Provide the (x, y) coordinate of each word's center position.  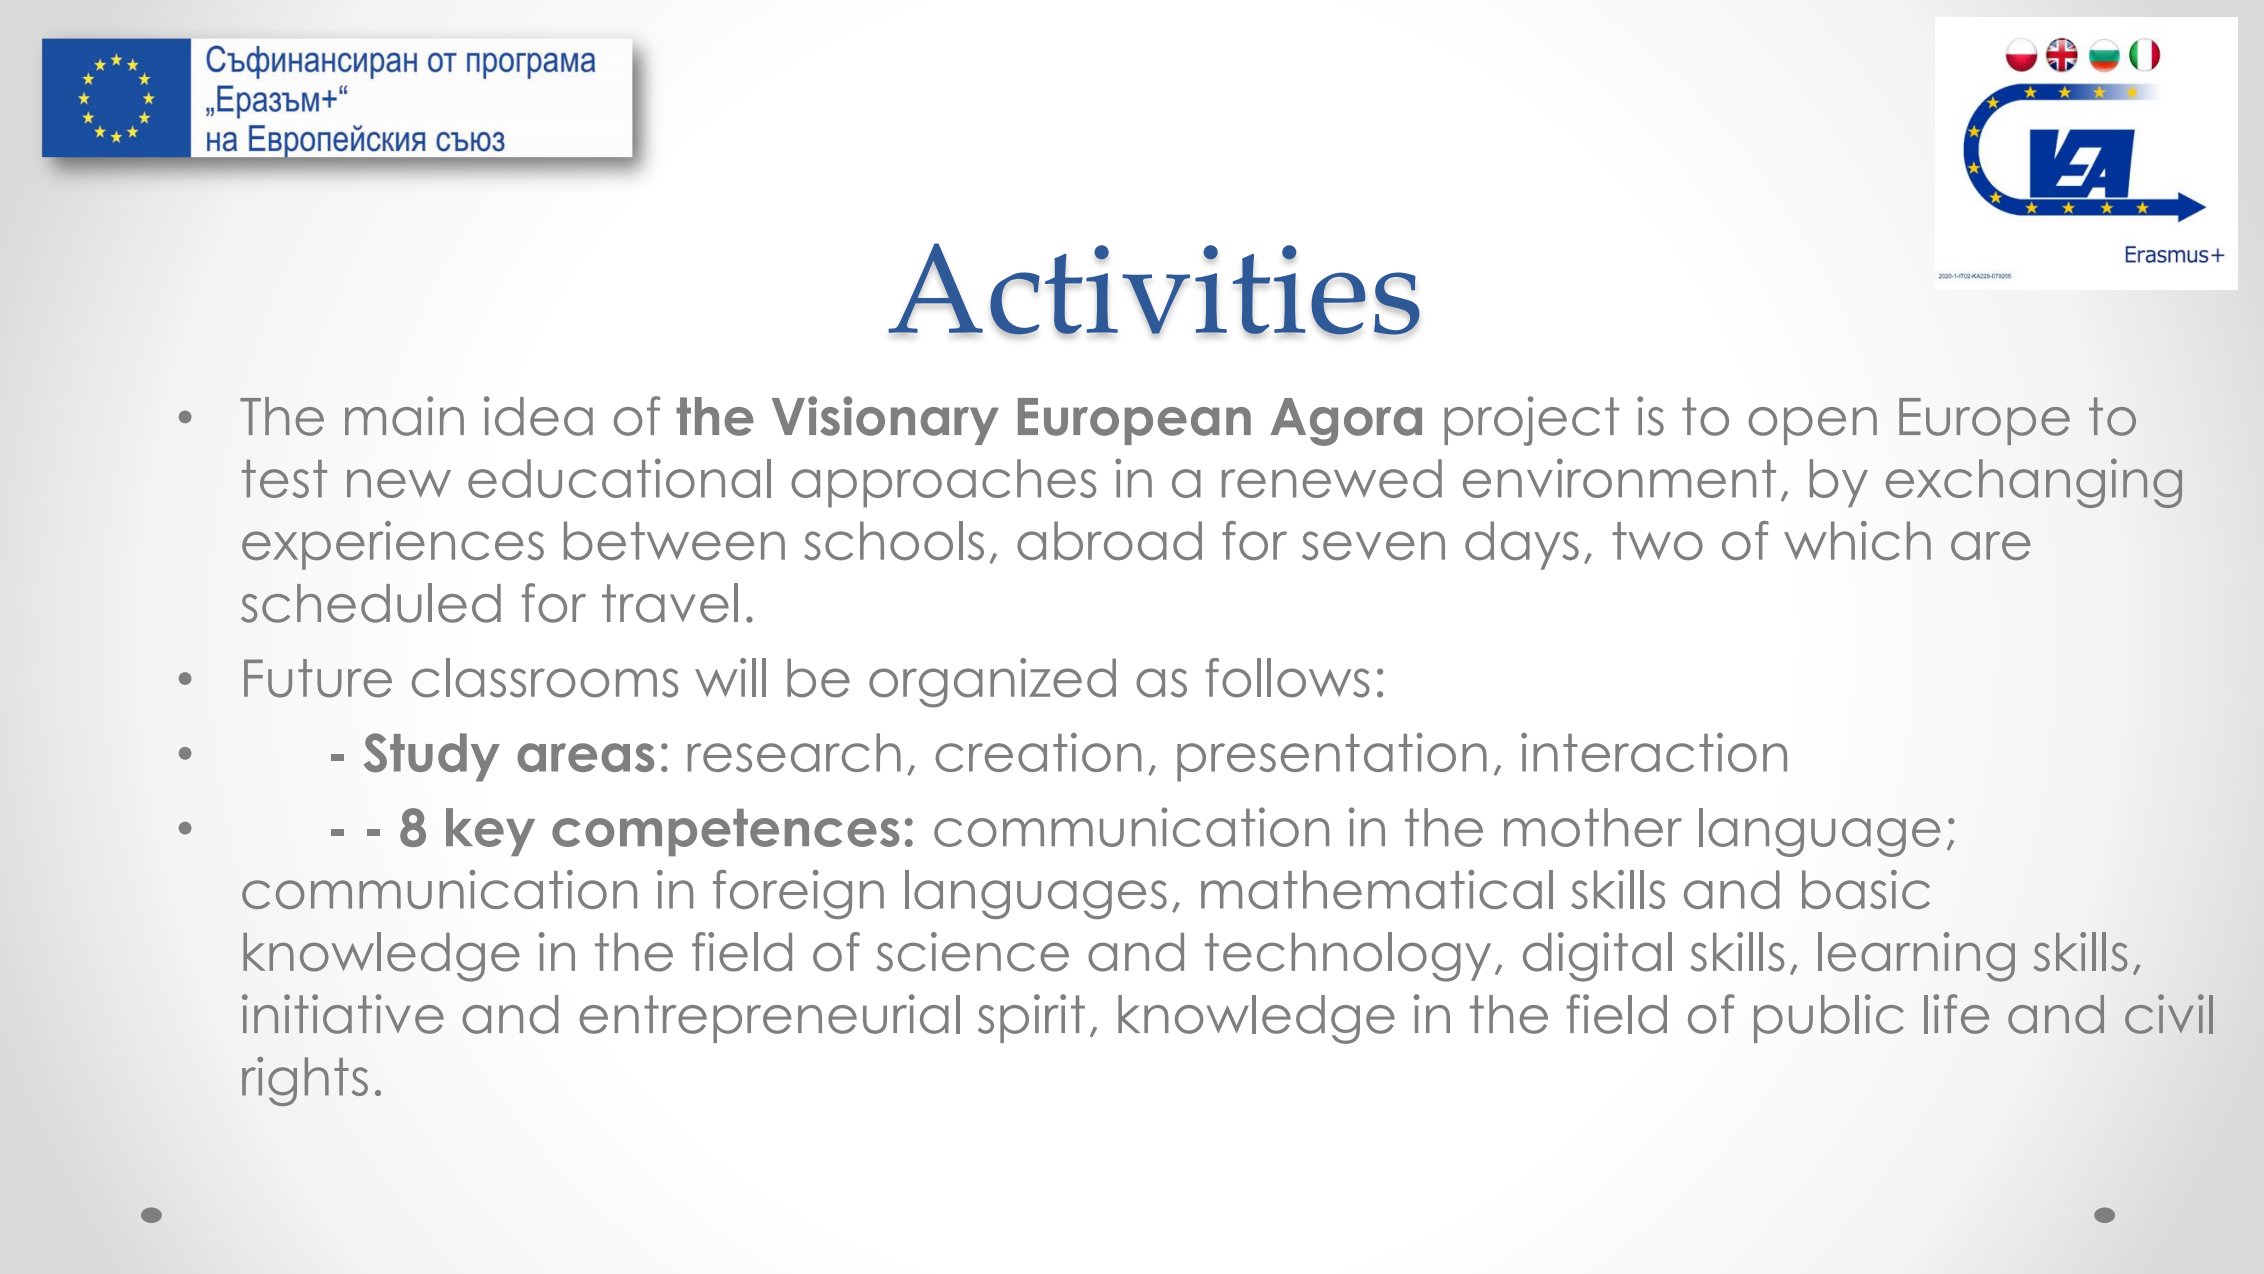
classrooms (545, 678)
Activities (1154, 289)
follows (1288, 678)
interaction (1654, 752)
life (1956, 1014)
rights (305, 1081)
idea (538, 416)
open (1812, 426)
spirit (1031, 1018)
